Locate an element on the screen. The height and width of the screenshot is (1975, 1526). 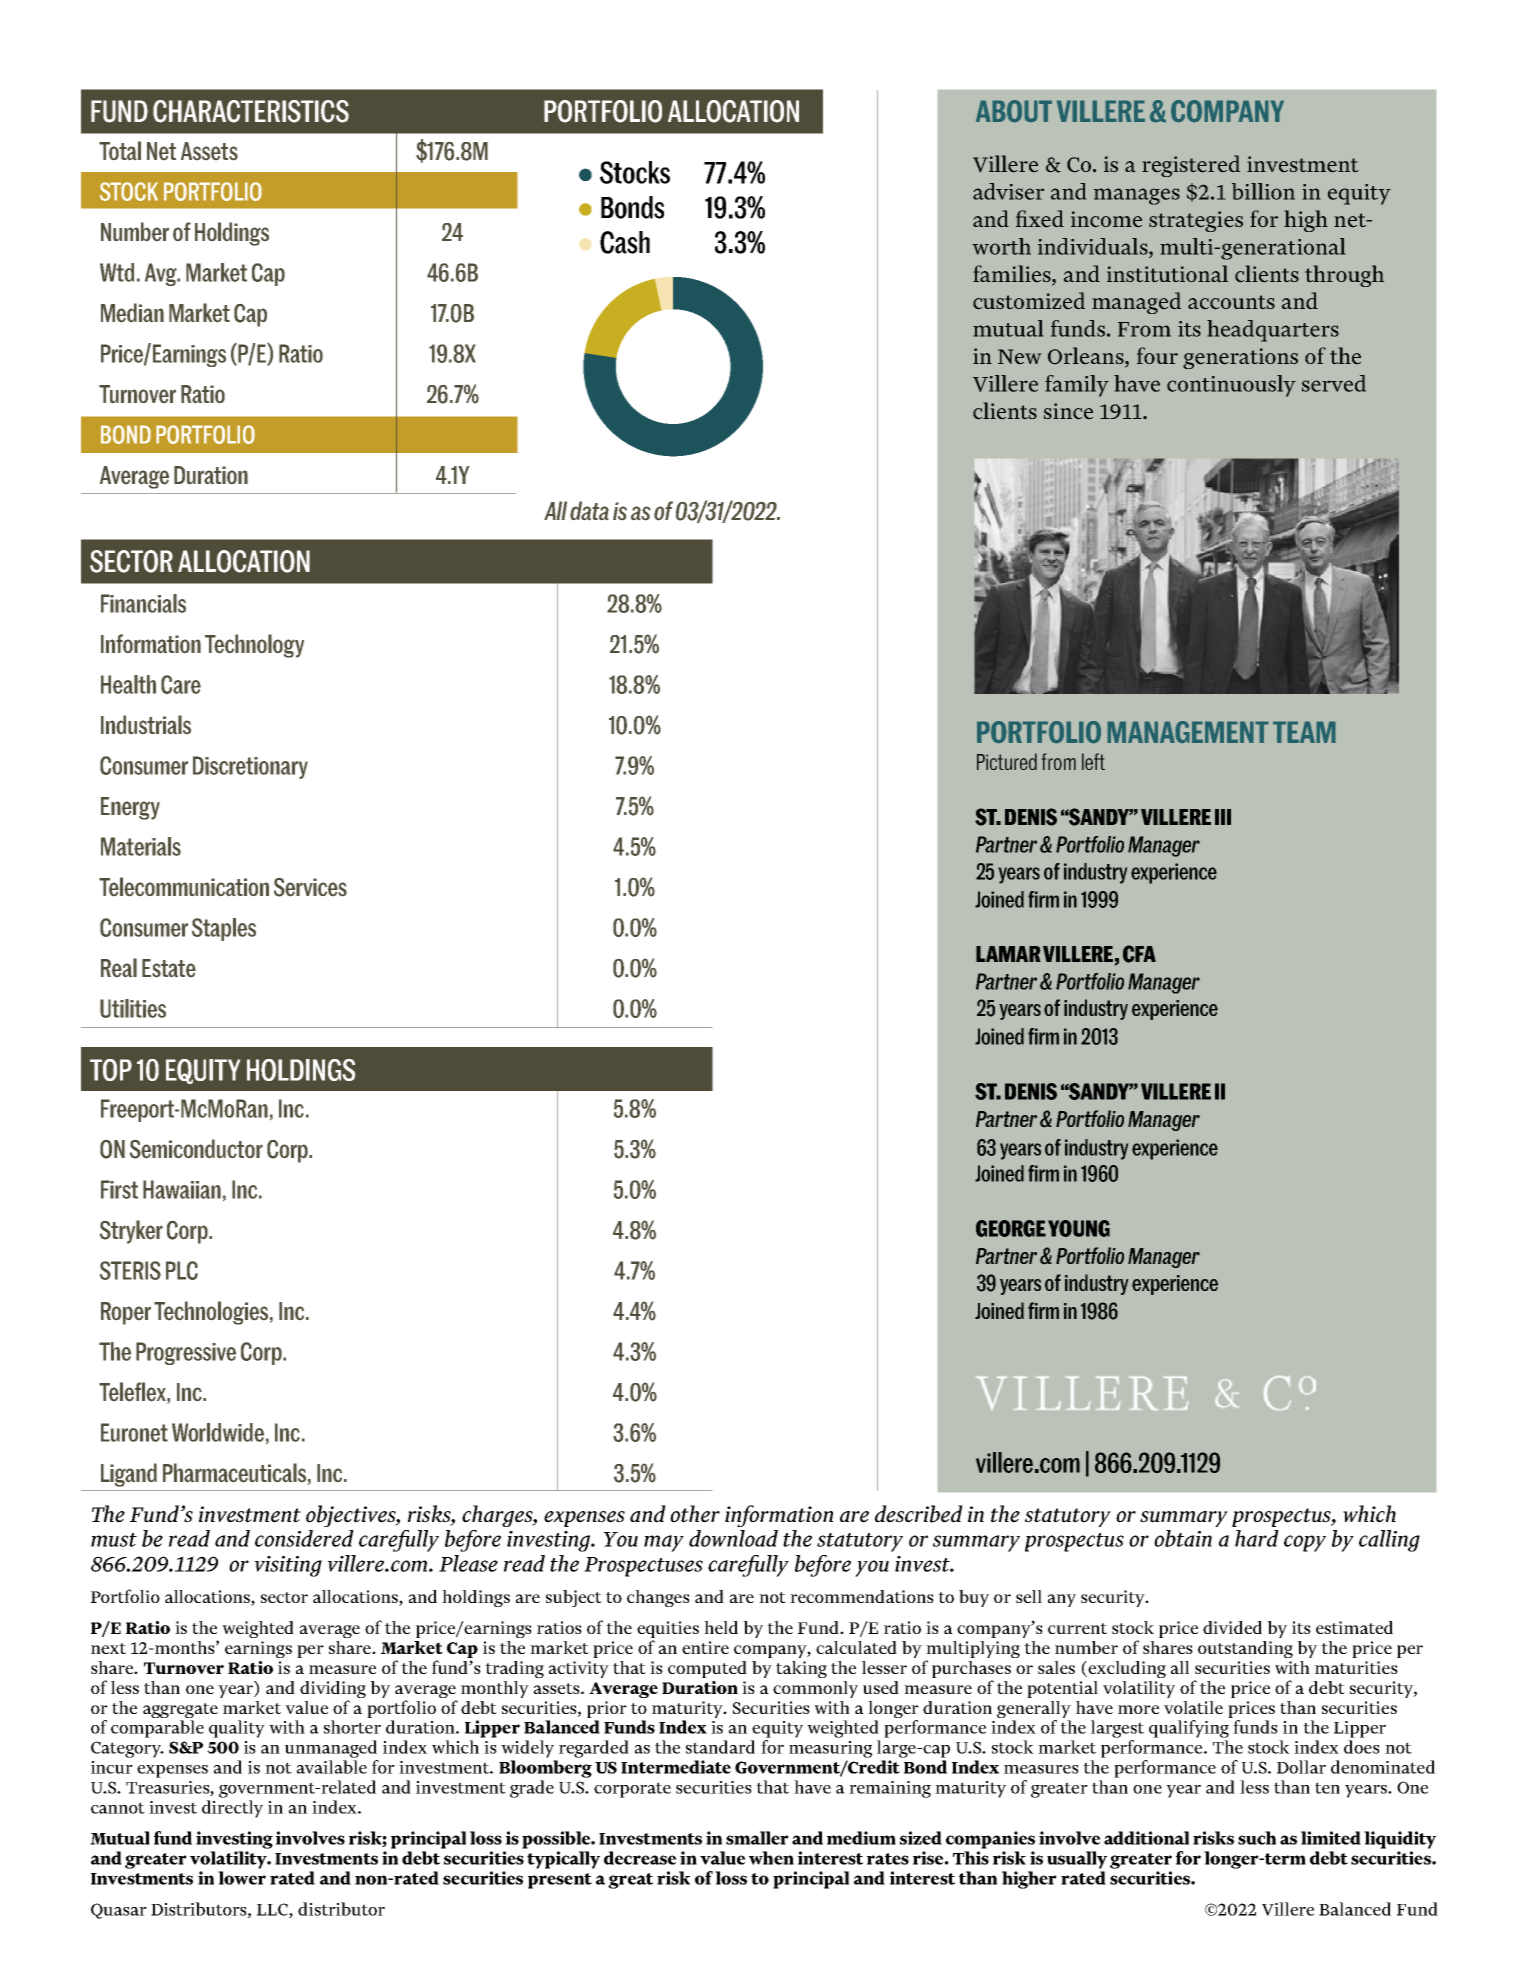
data is located at coordinates (589, 510).
